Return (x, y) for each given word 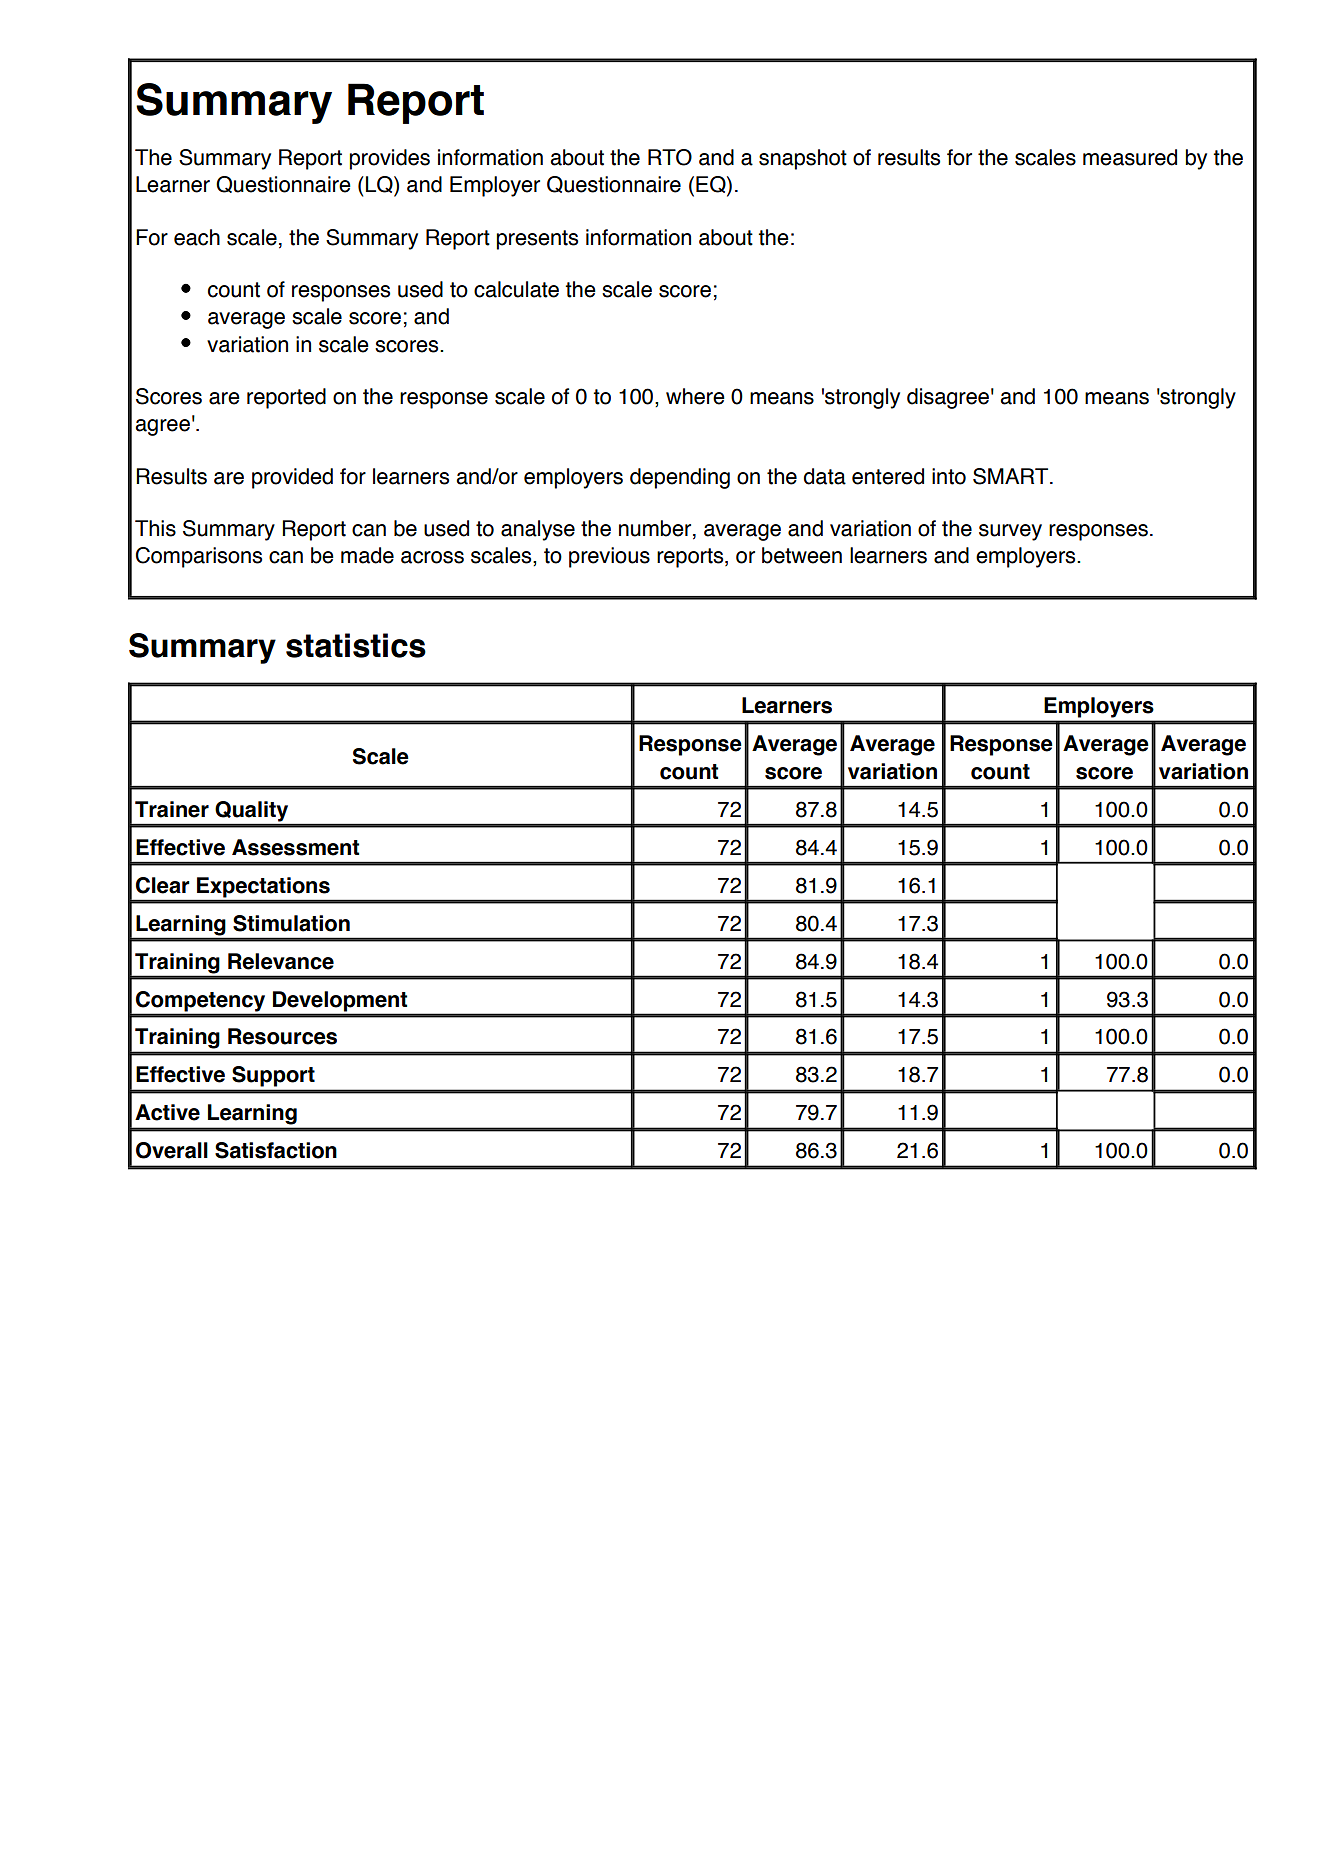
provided (292, 478)
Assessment (295, 847)
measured (1130, 157)
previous (609, 557)
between (802, 555)
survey (1010, 532)
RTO (670, 157)
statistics (356, 645)
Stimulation (291, 923)
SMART (1012, 476)
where (695, 396)
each (197, 237)
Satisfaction (276, 1150)
